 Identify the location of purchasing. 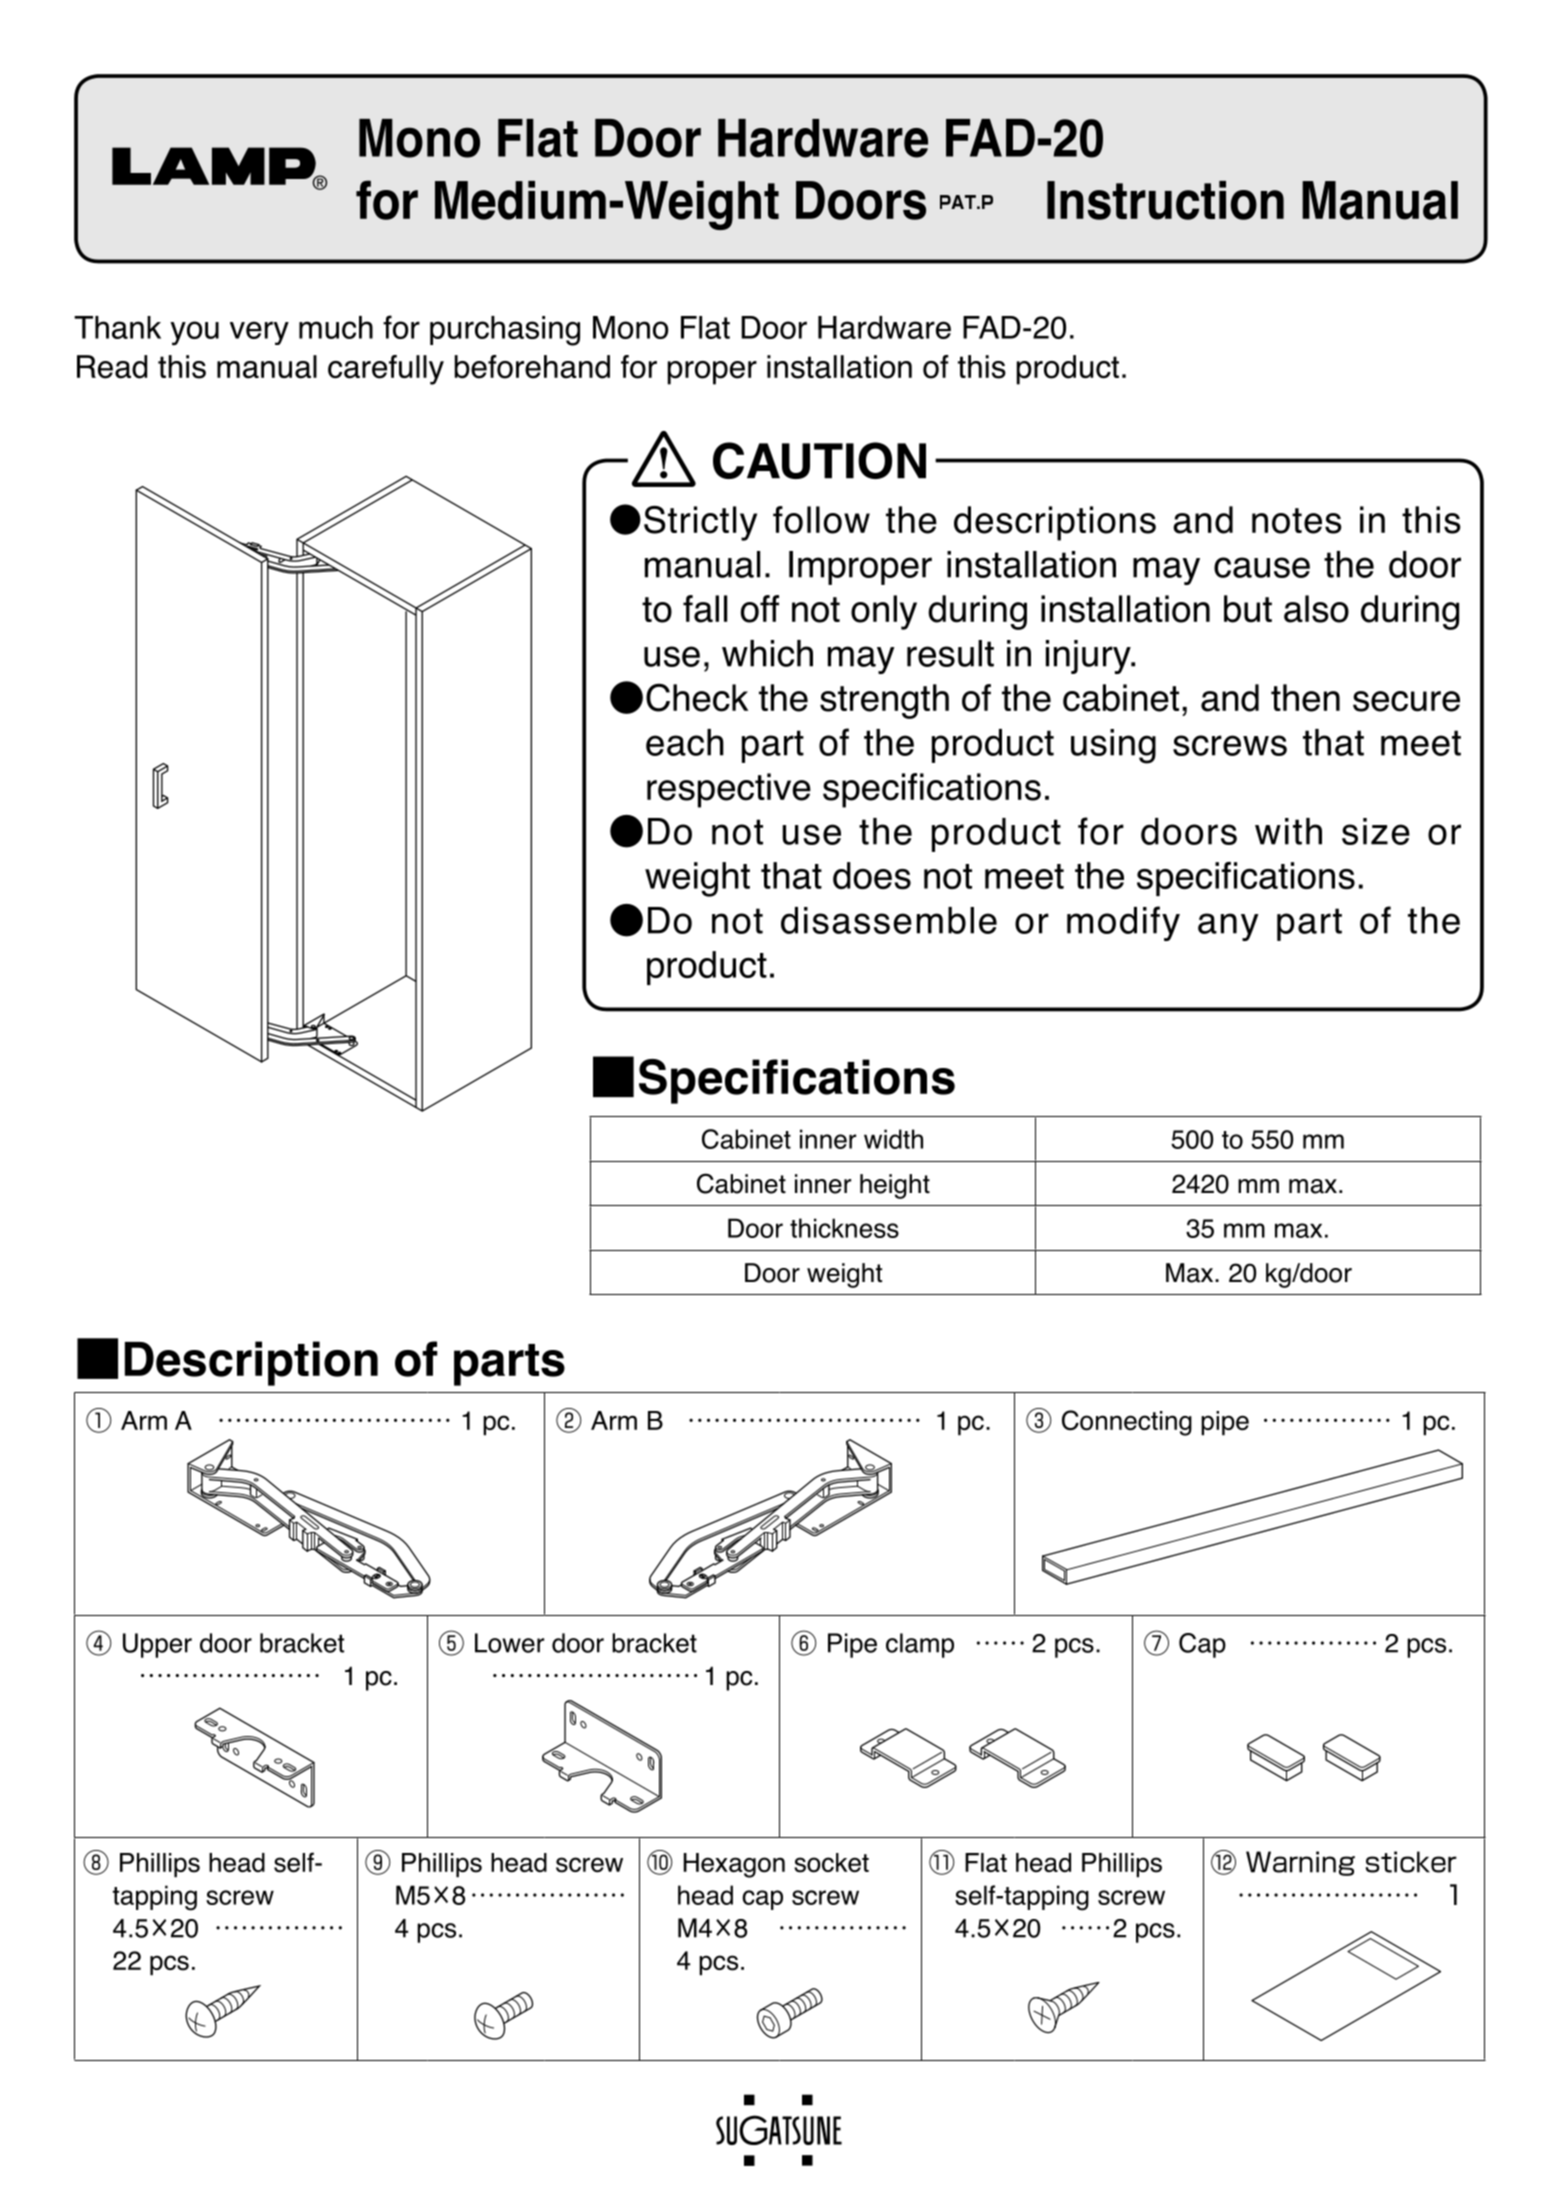
(505, 331).
